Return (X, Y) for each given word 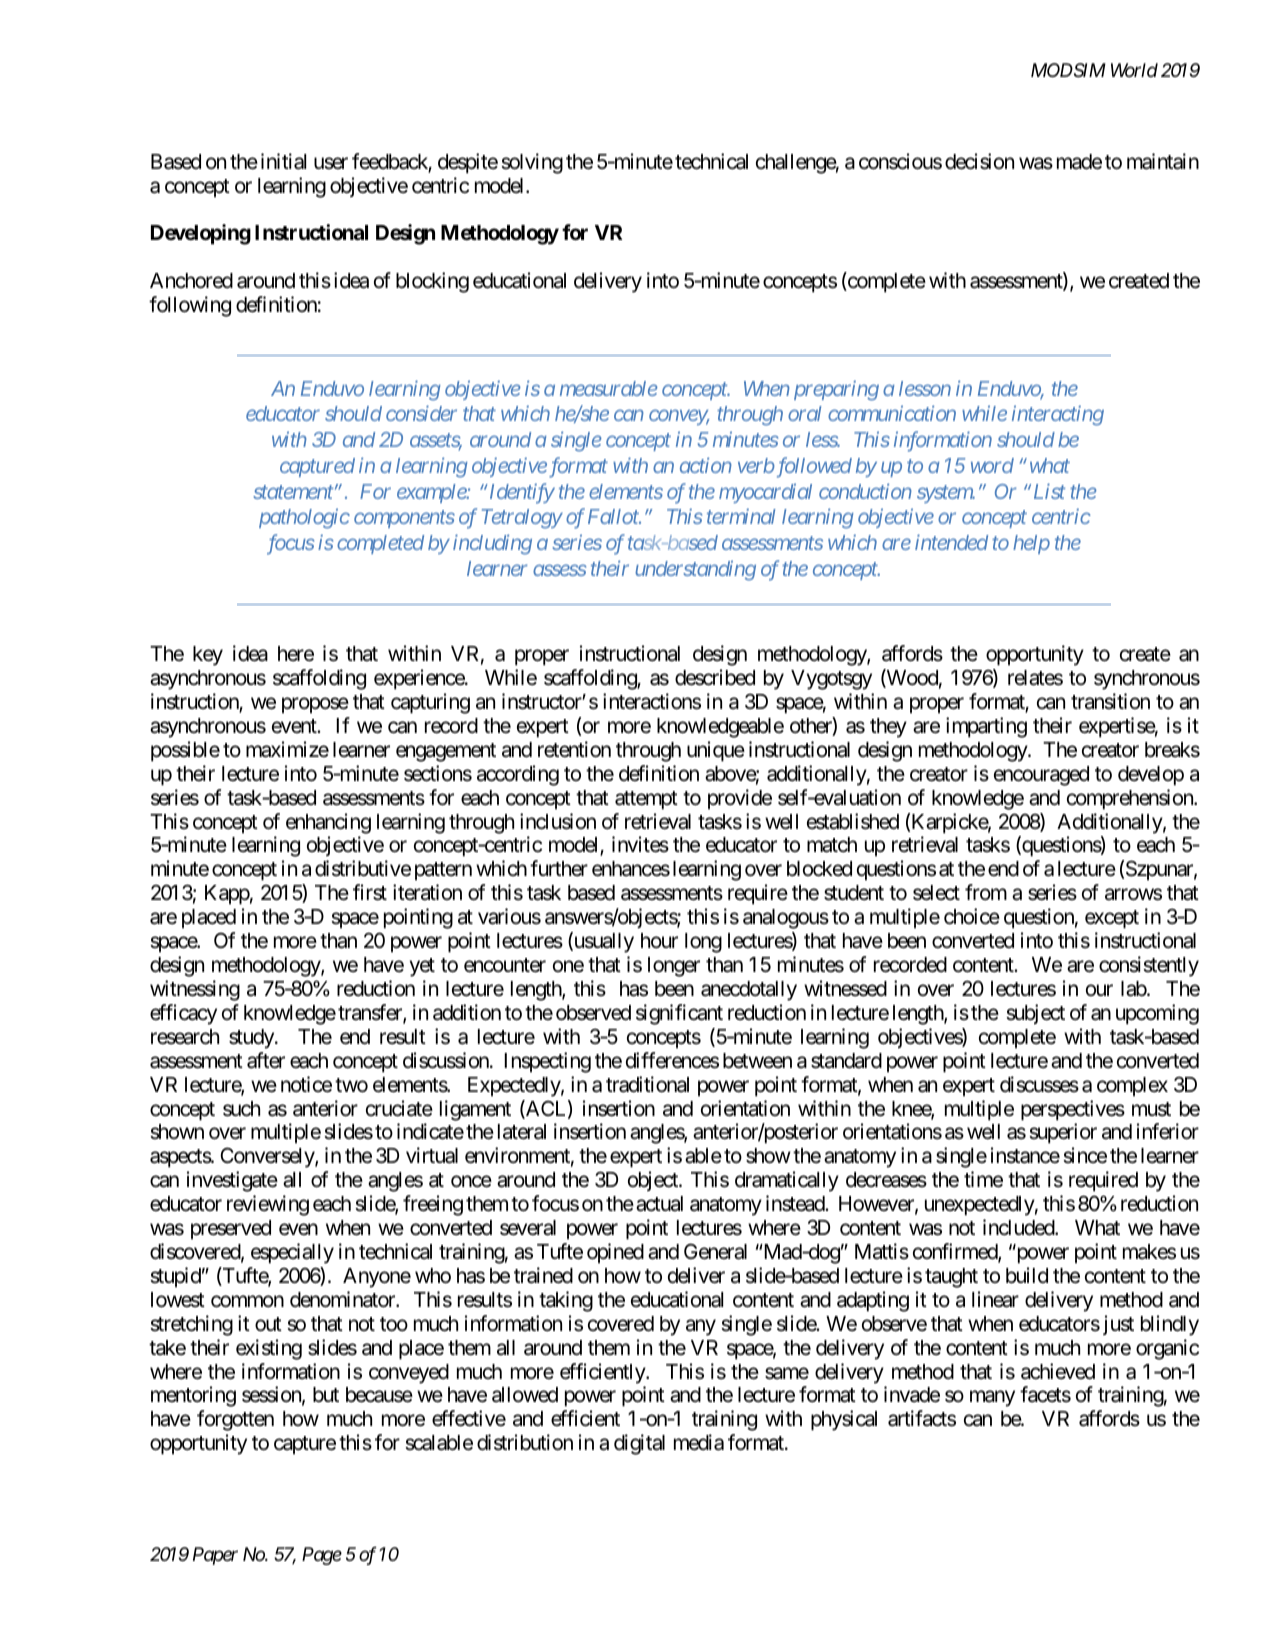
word (992, 465)
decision (979, 161)
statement (293, 492)
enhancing (328, 823)
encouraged (1041, 776)
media (699, 1442)
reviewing (268, 1205)
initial (283, 161)
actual (659, 1204)
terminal (741, 516)
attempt (646, 800)
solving (532, 163)
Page (322, 1556)
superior (1063, 1133)
